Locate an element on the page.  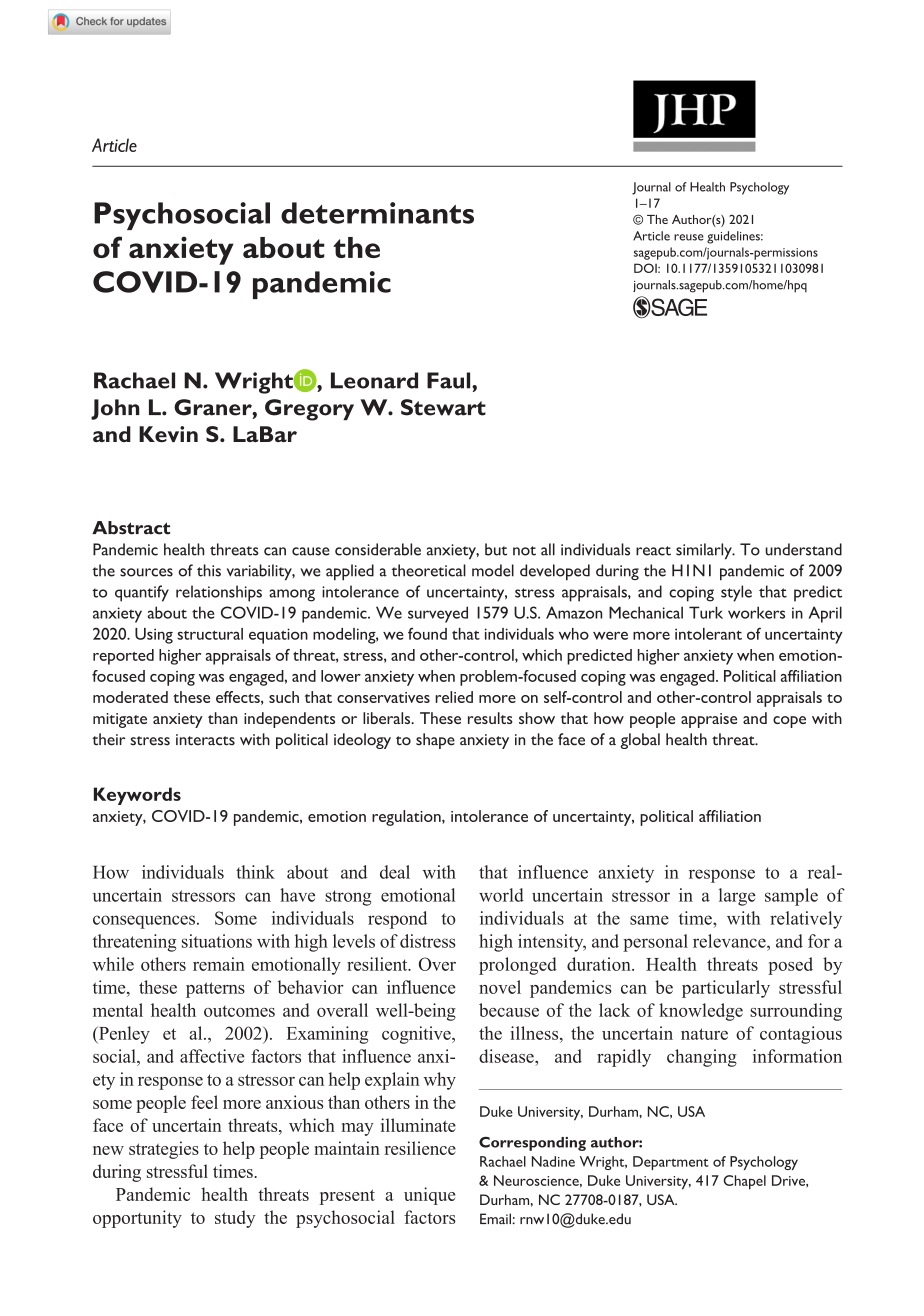
think is located at coordinates (255, 872).
